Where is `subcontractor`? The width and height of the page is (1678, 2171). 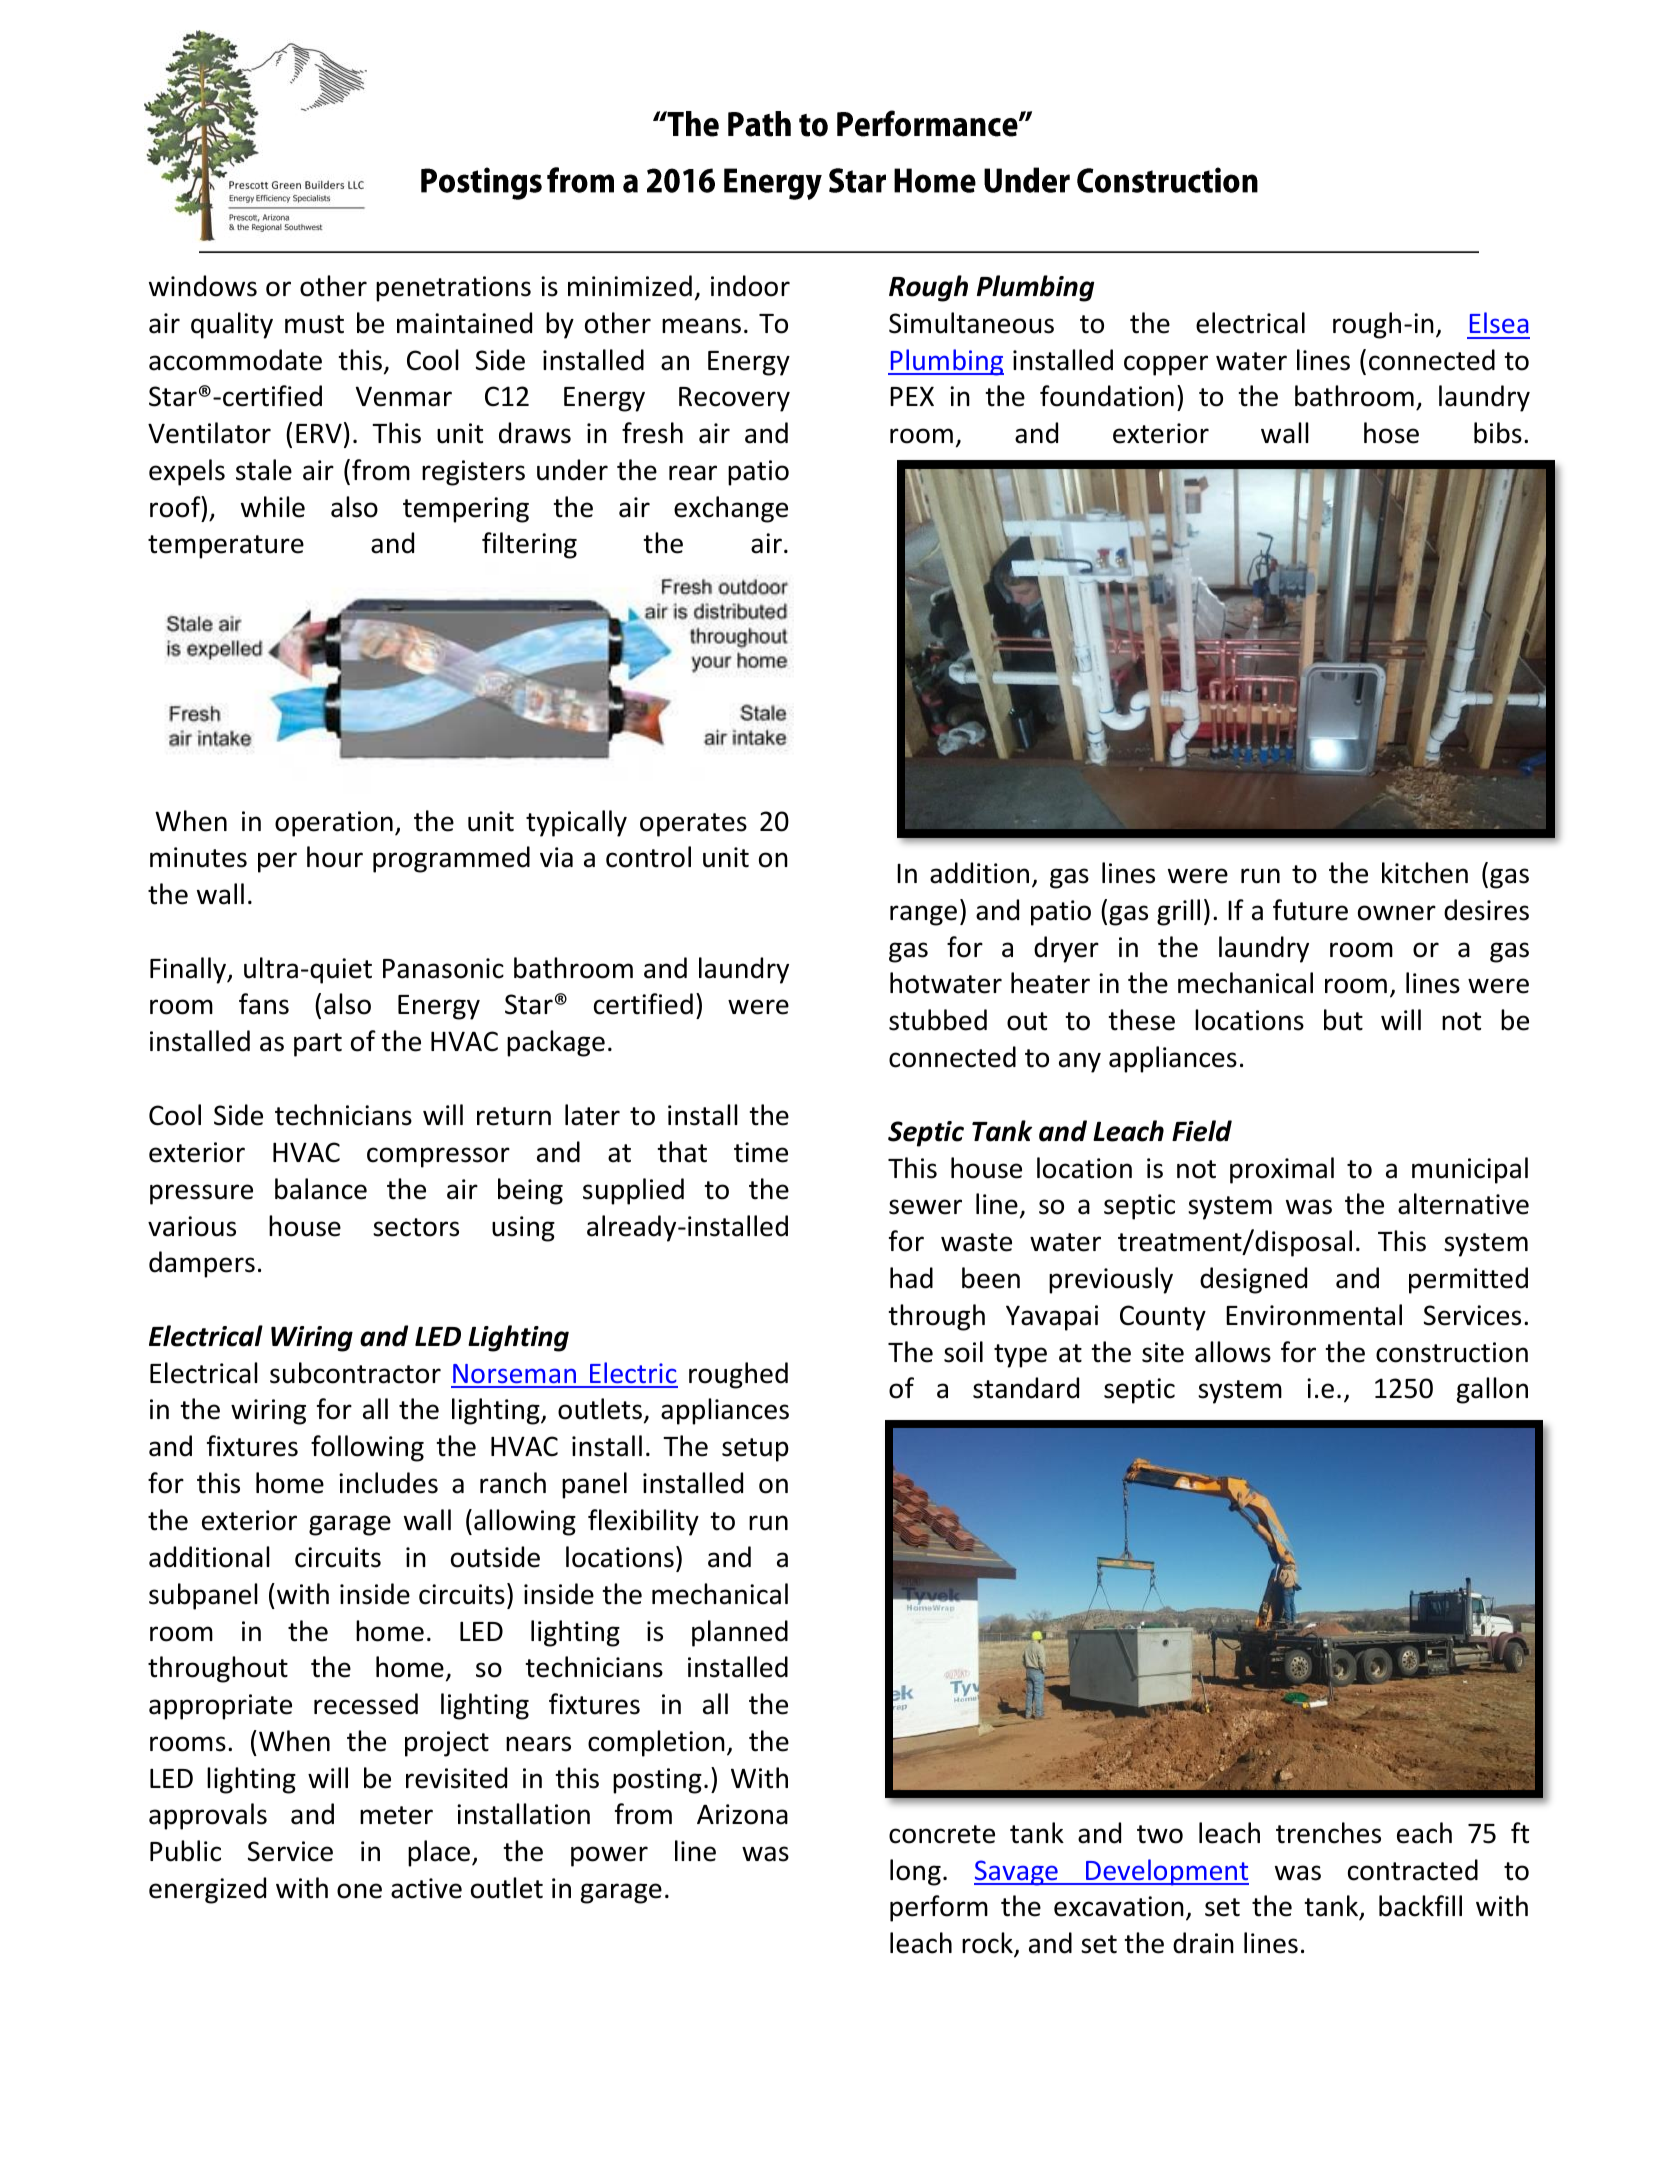
subcontractor is located at coordinates (355, 1373).
